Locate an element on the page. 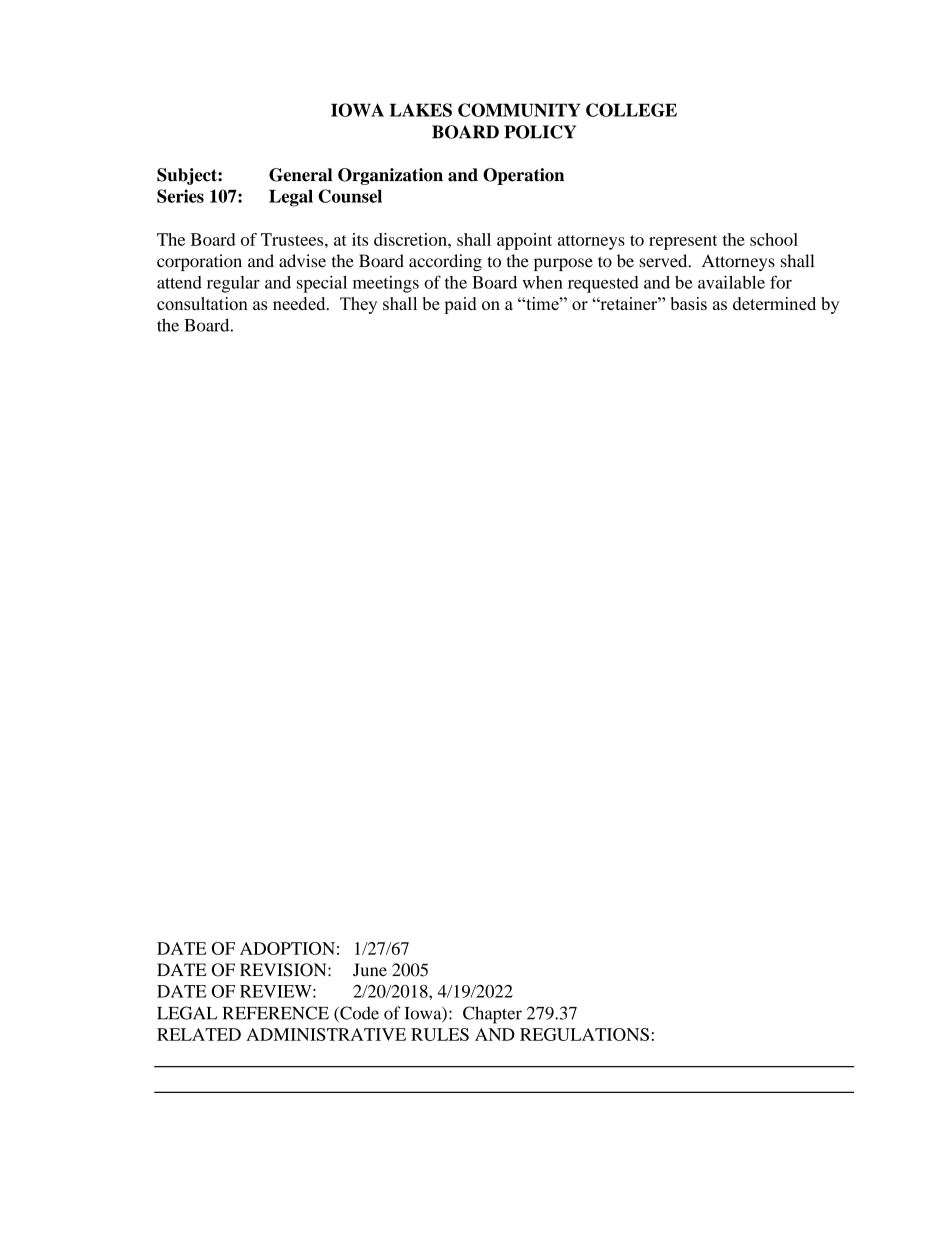  needed is located at coordinates (300, 303).
